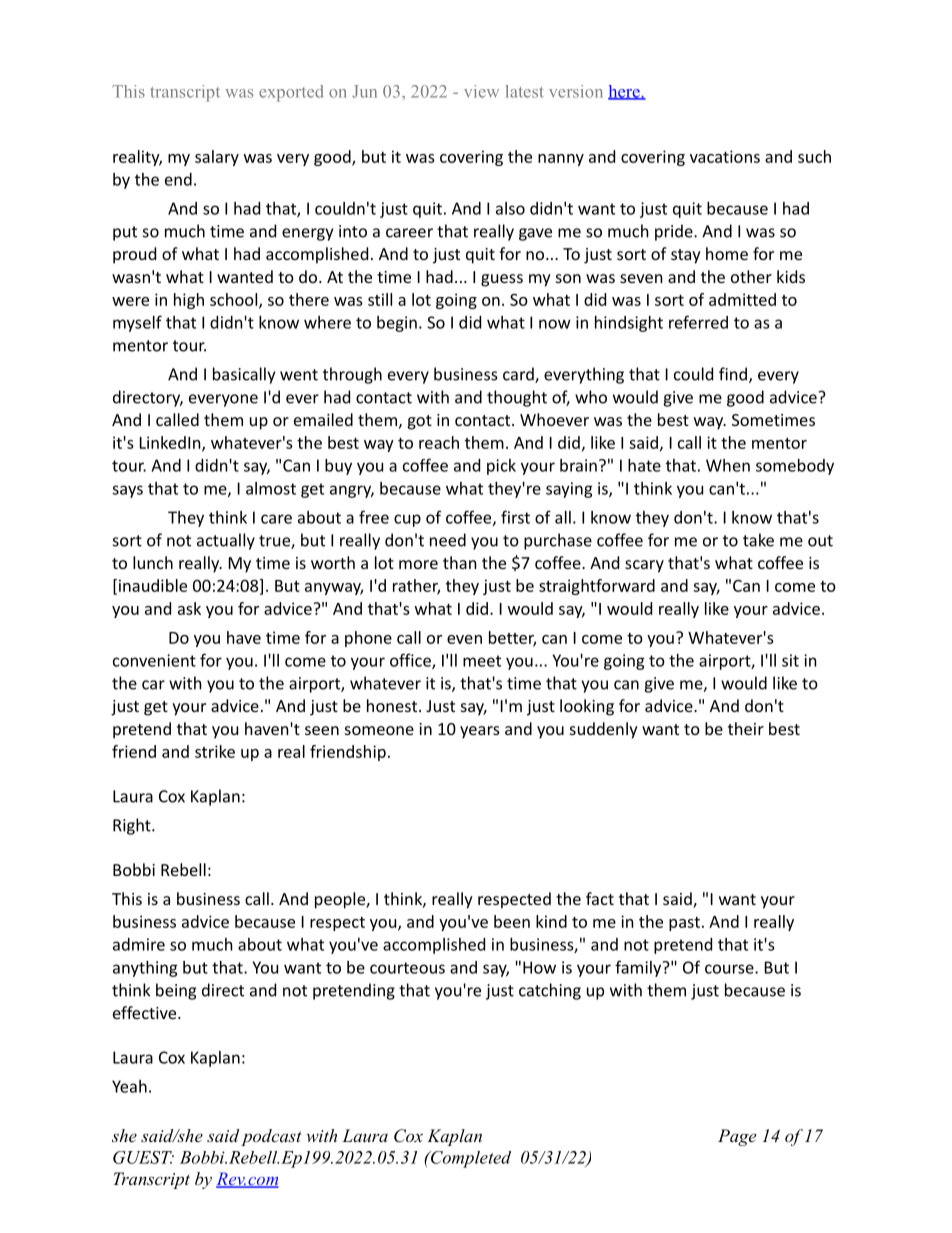  Describe the element at coordinates (482, 661) in the screenshot. I see `meet` at that location.
